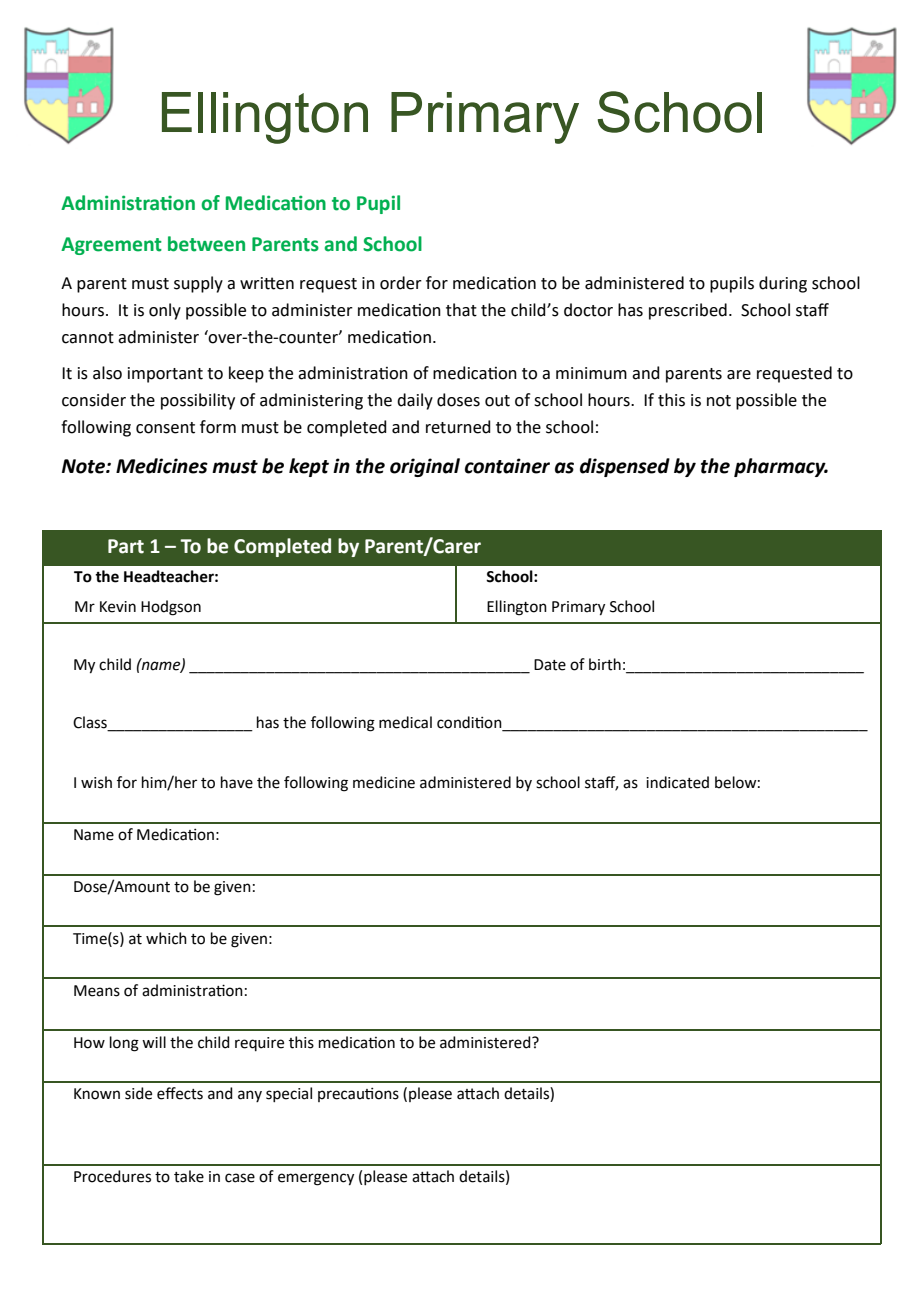 The image size is (924, 1308). What do you see at coordinates (166, 938) in the document?
I see `which` at bounding box center [166, 938].
